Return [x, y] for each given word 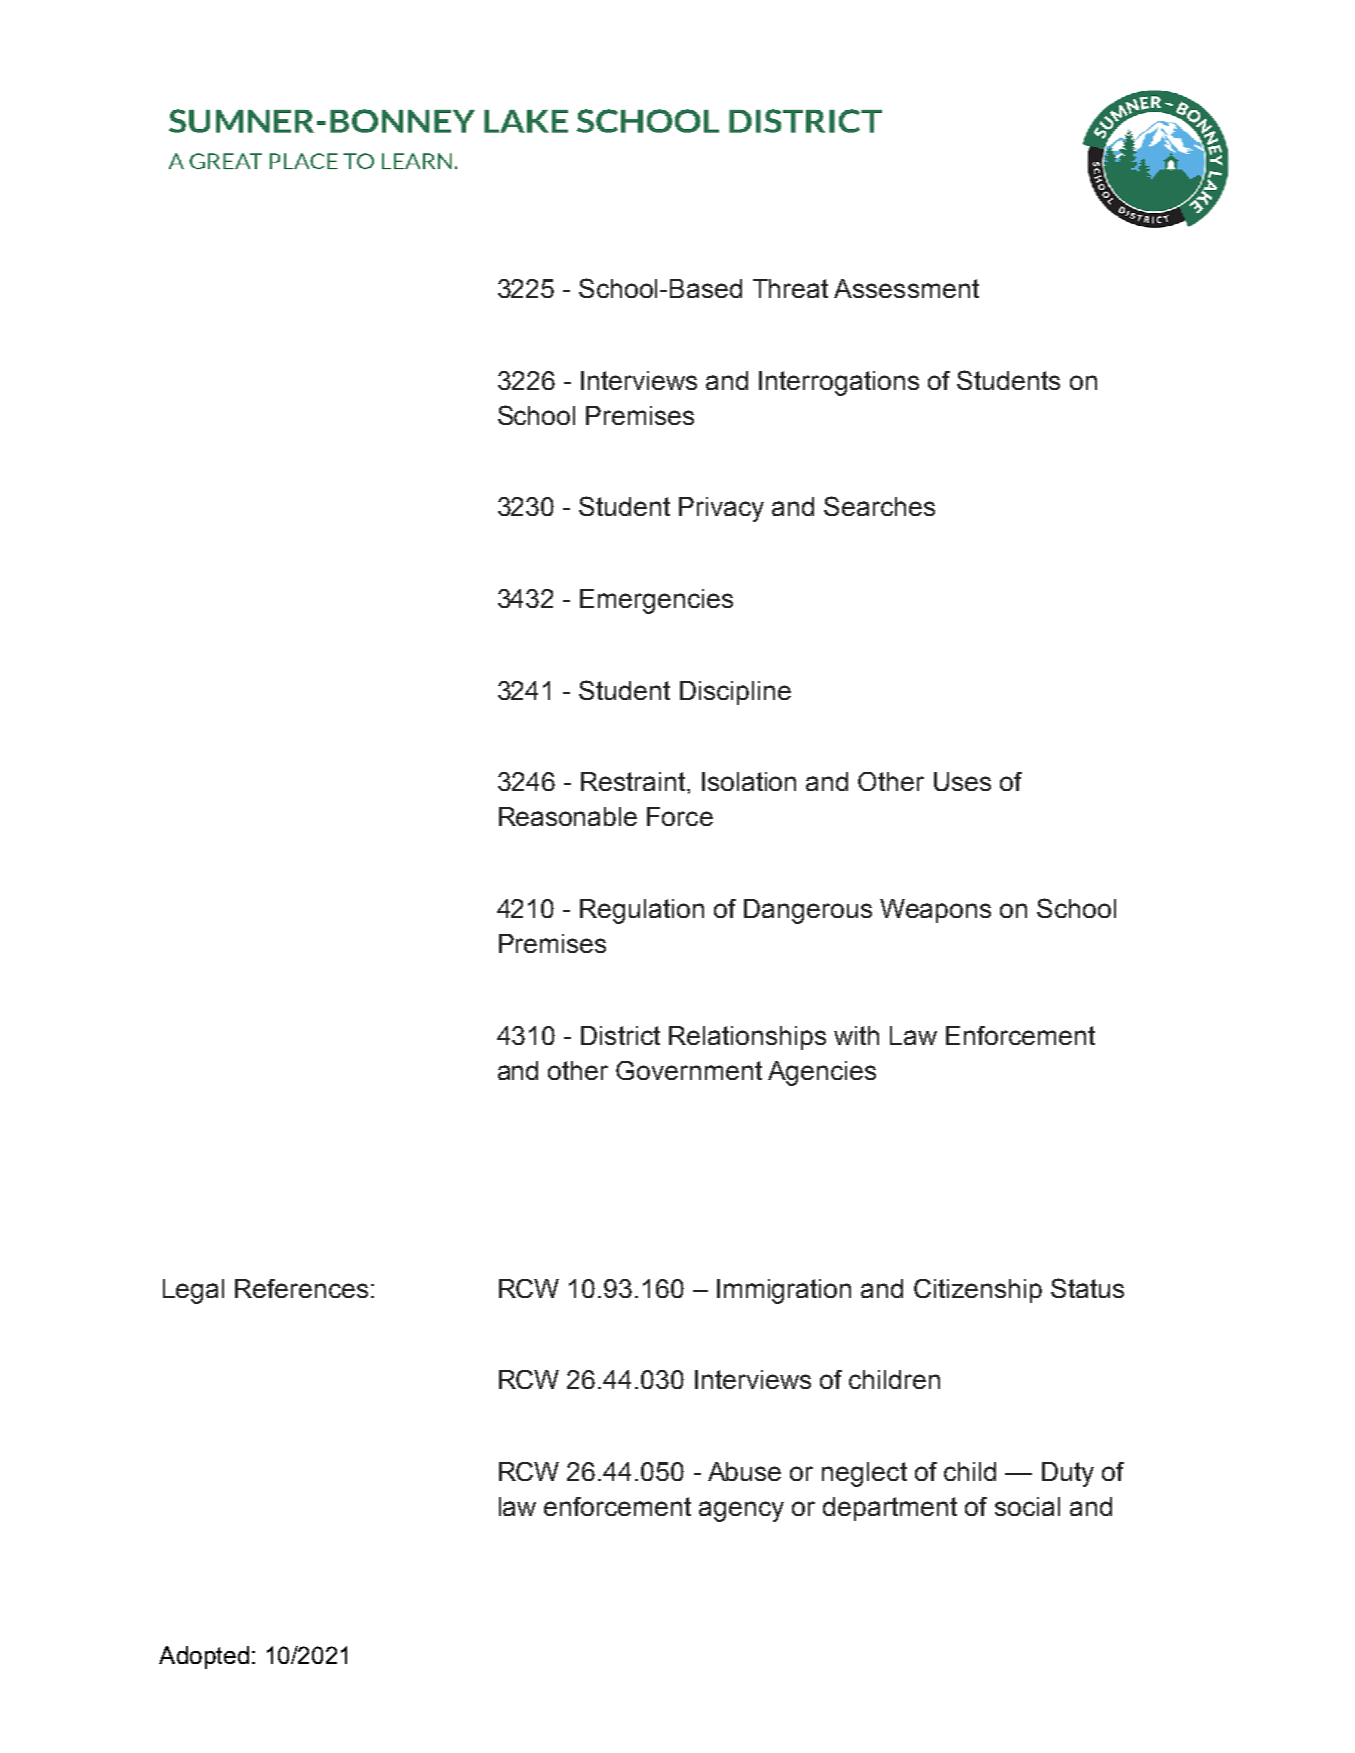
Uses [962, 781]
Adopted [204, 1657]
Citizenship [978, 1291]
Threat [790, 288]
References [301, 1288]
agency [741, 1511]
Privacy [721, 509]
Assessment [906, 288]
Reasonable [568, 816]
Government [689, 1070]
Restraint [634, 781]
